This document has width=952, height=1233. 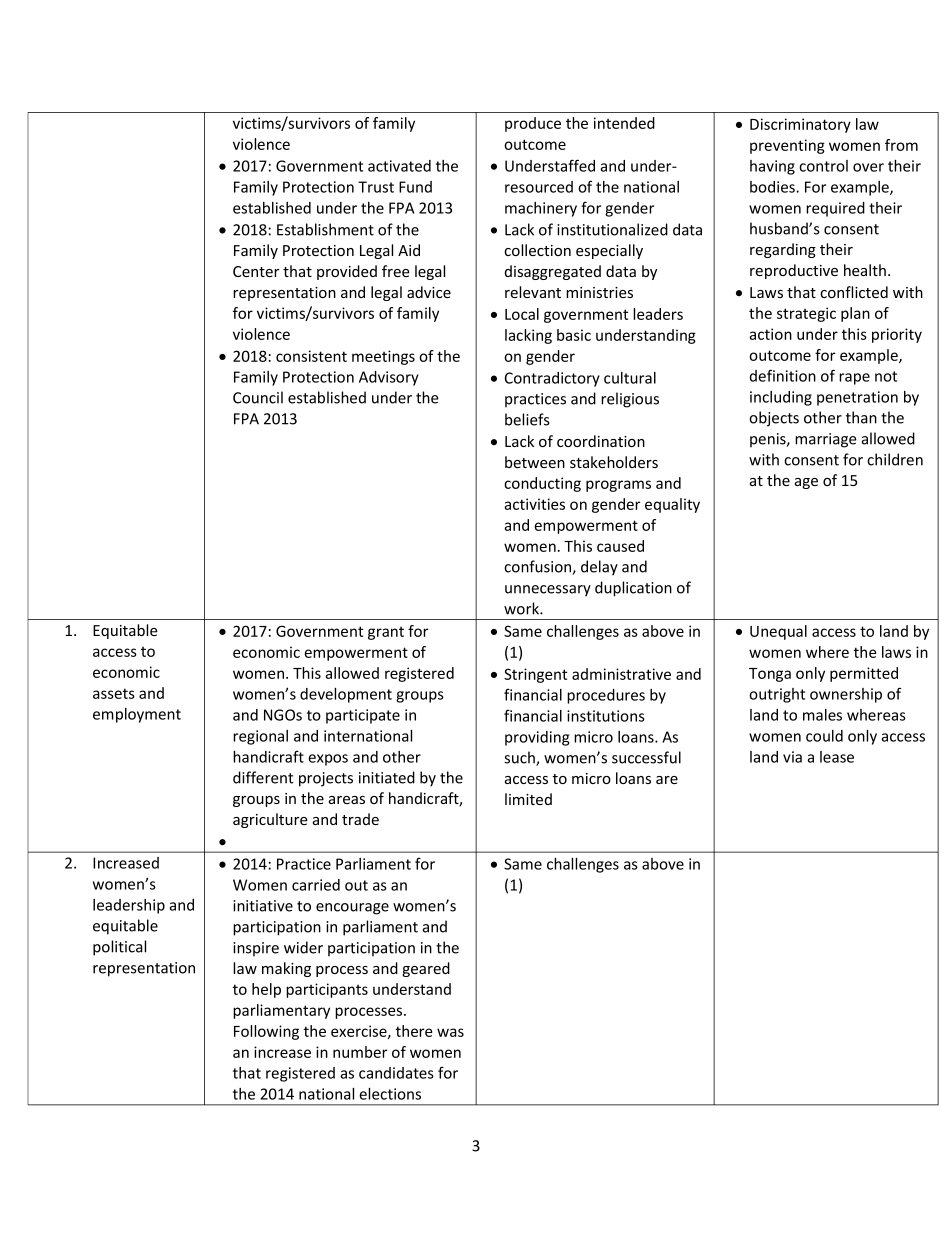 What do you see at coordinates (414, 1031) in the document?
I see `there` at bounding box center [414, 1031].
